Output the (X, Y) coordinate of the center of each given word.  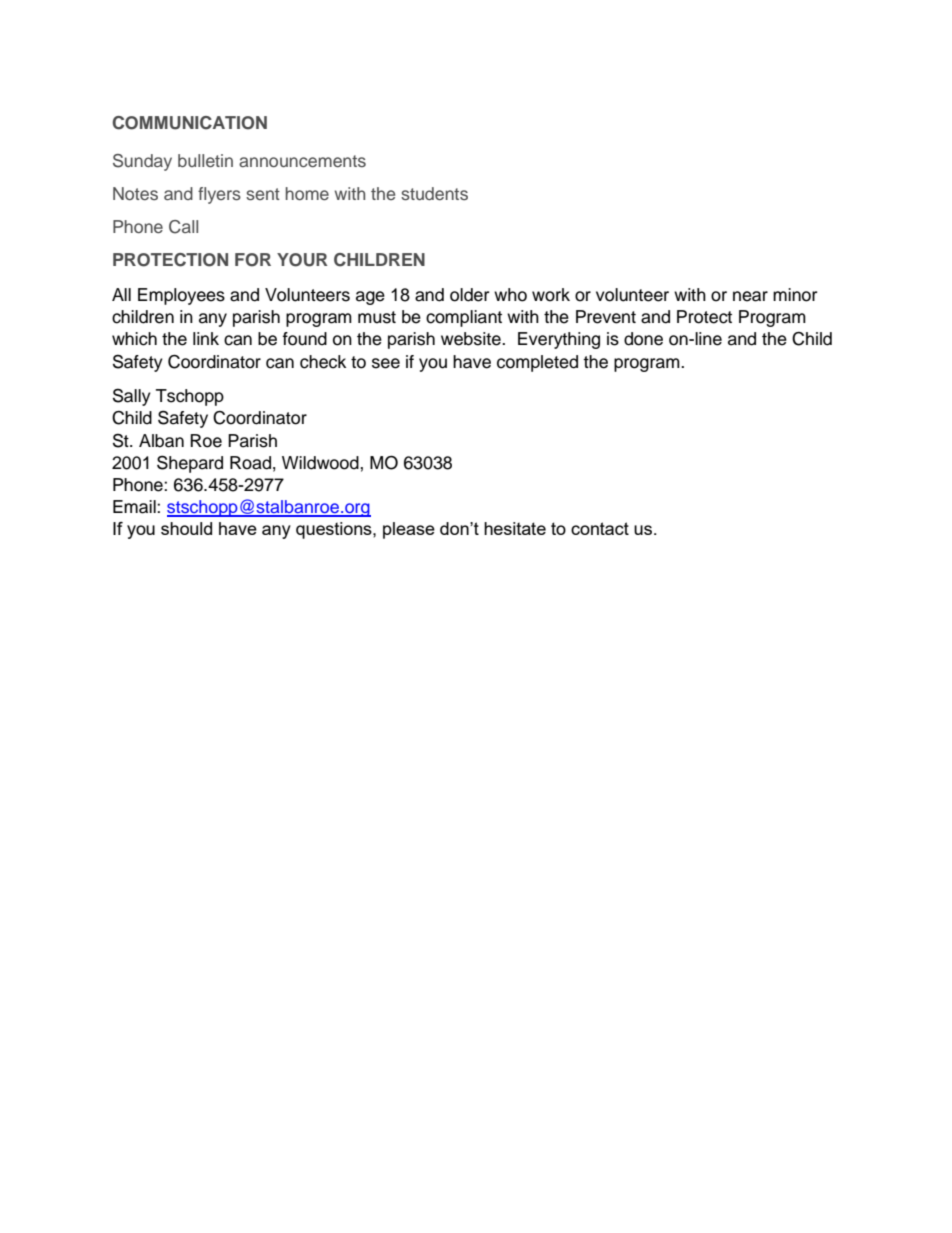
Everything (559, 340)
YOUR (302, 260)
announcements (302, 161)
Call (183, 227)
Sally (132, 397)
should (186, 528)
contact (600, 528)
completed (537, 363)
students (434, 193)
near (750, 296)
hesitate (515, 528)
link (206, 338)
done (643, 339)
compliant (464, 318)
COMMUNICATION (189, 123)
